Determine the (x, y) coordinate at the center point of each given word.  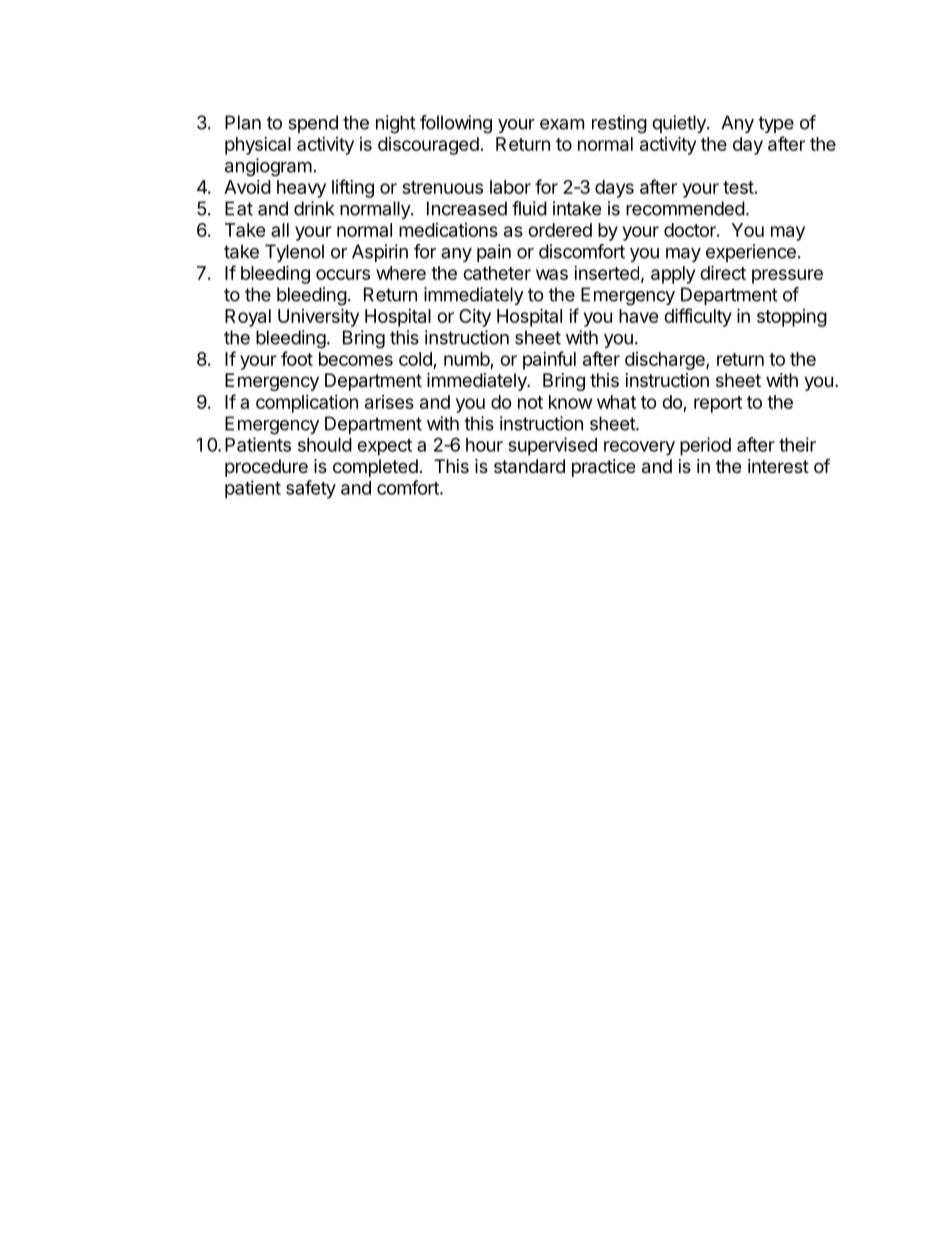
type (776, 124)
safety (311, 489)
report (718, 404)
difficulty (698, 317)
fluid (529, 208)
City (475, 318)
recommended (685, 208)
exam (562, 124)
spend (313, 124)
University (318, 317)
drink (314, 208)
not (530, 402)
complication (307, 404)
